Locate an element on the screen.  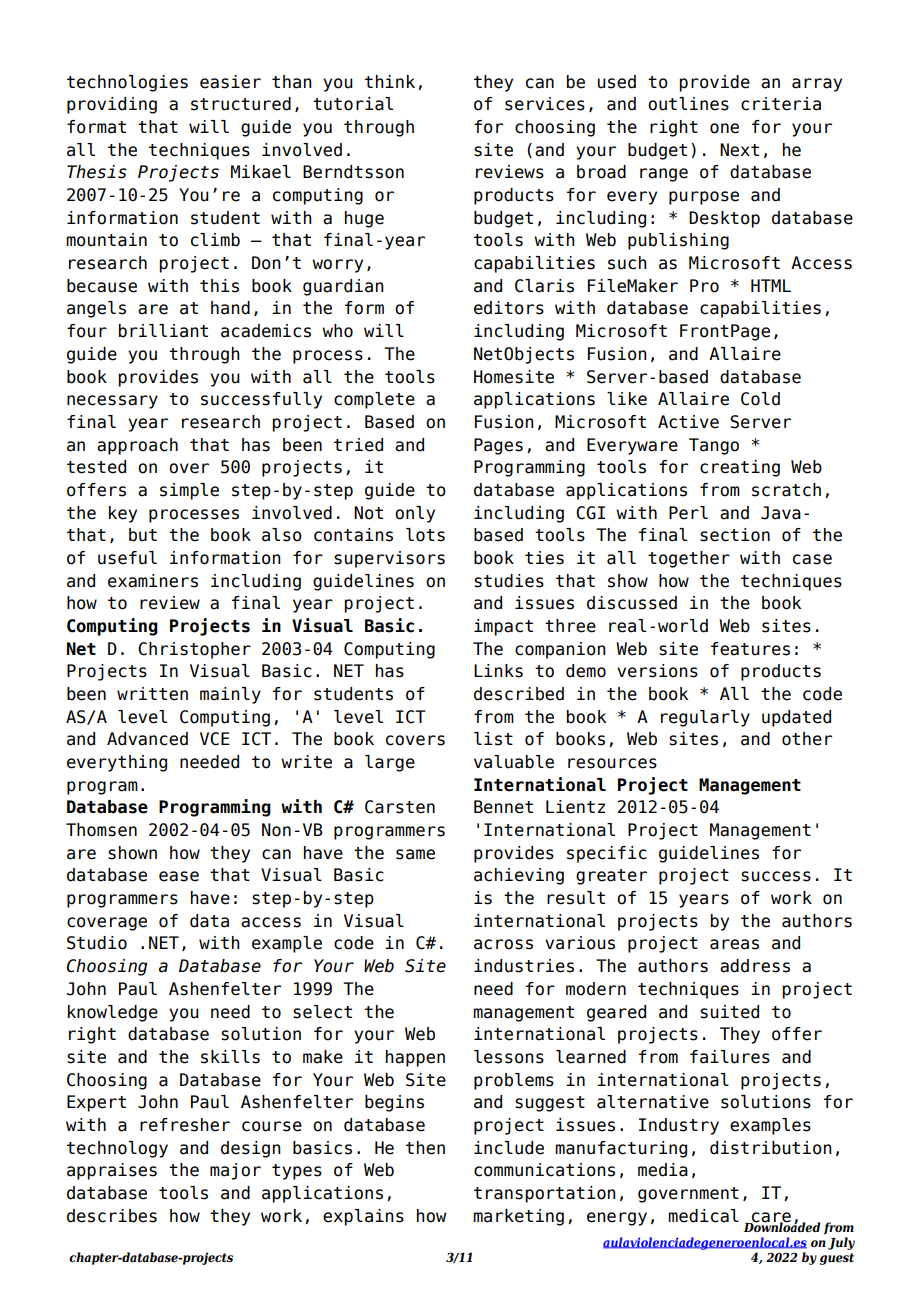
Cold is located at coordinates (760, 399).
